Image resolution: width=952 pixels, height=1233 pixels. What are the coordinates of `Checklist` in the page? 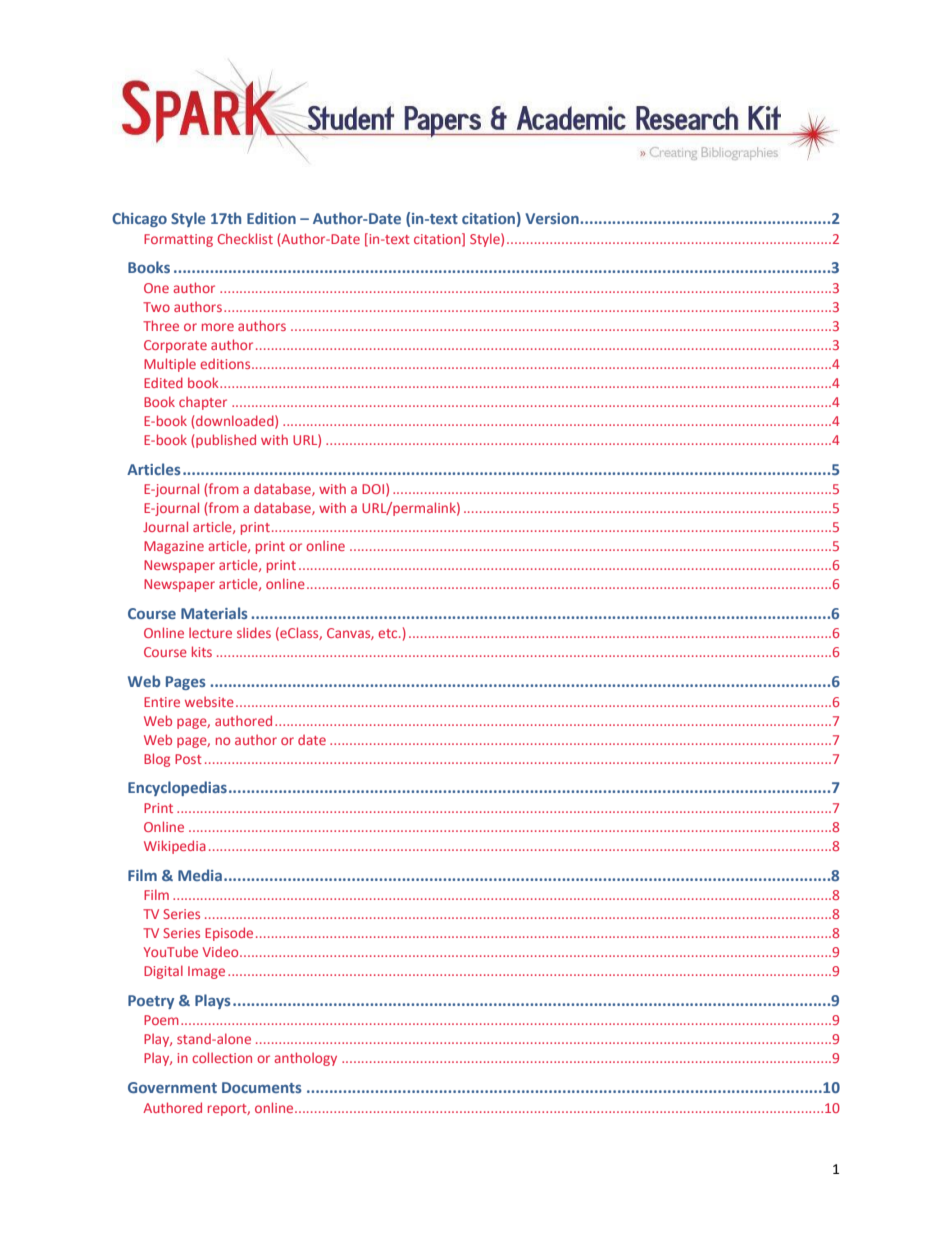 It's located at (245, 238).
